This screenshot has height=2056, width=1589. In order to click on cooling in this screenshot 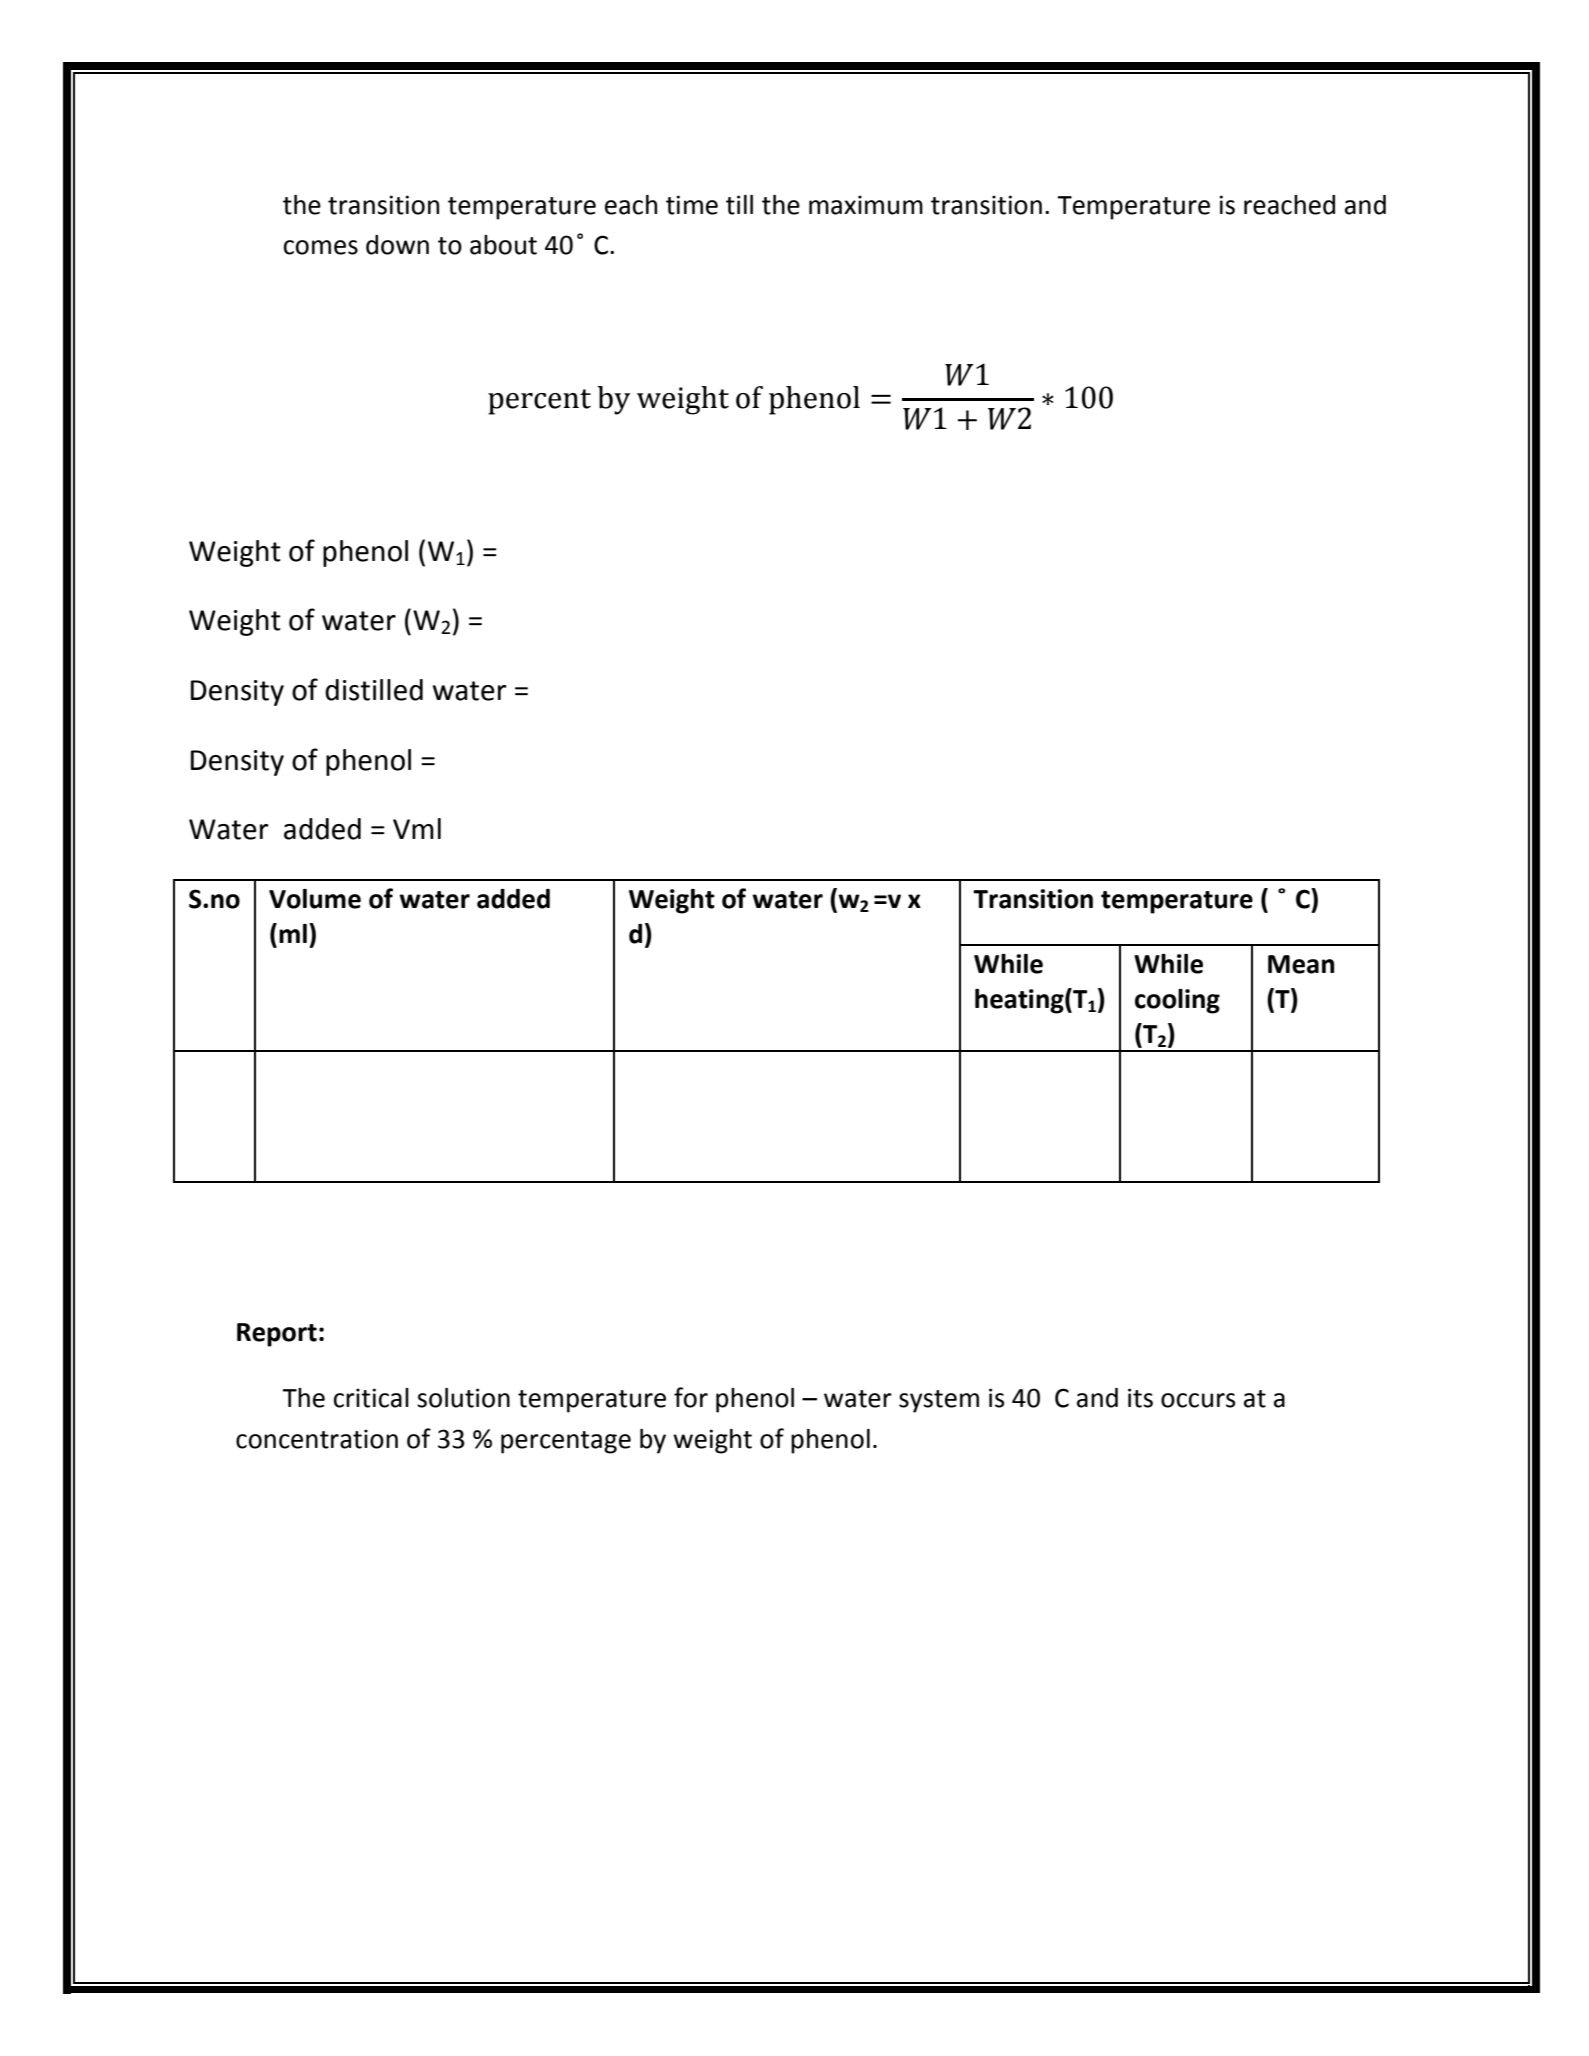, I will do `click(1177, 1001)`.
